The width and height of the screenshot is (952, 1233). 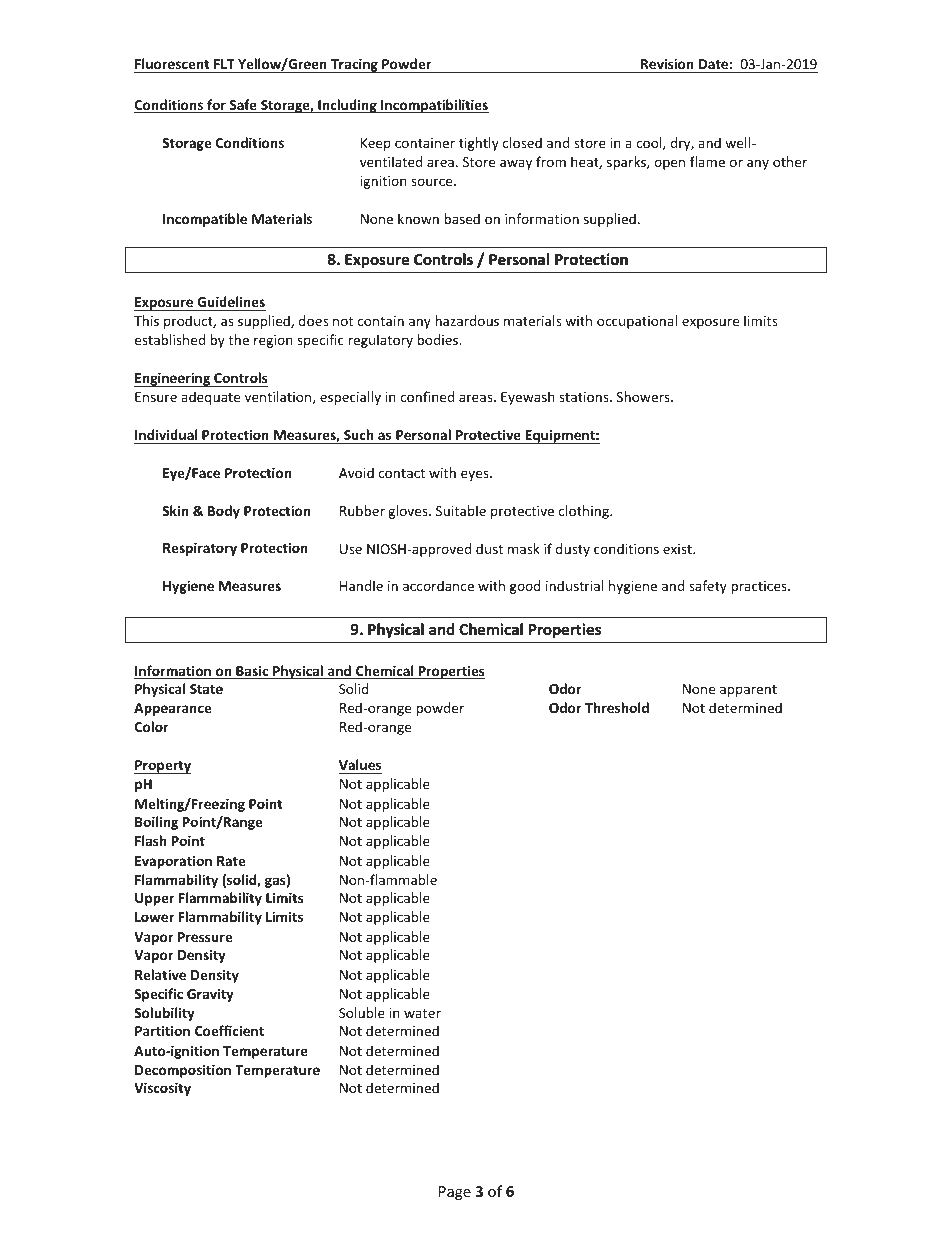 What do you see at coordinates (422, 1013) in the screenshot?
I see `water` at bounding box center [422, 1013].
